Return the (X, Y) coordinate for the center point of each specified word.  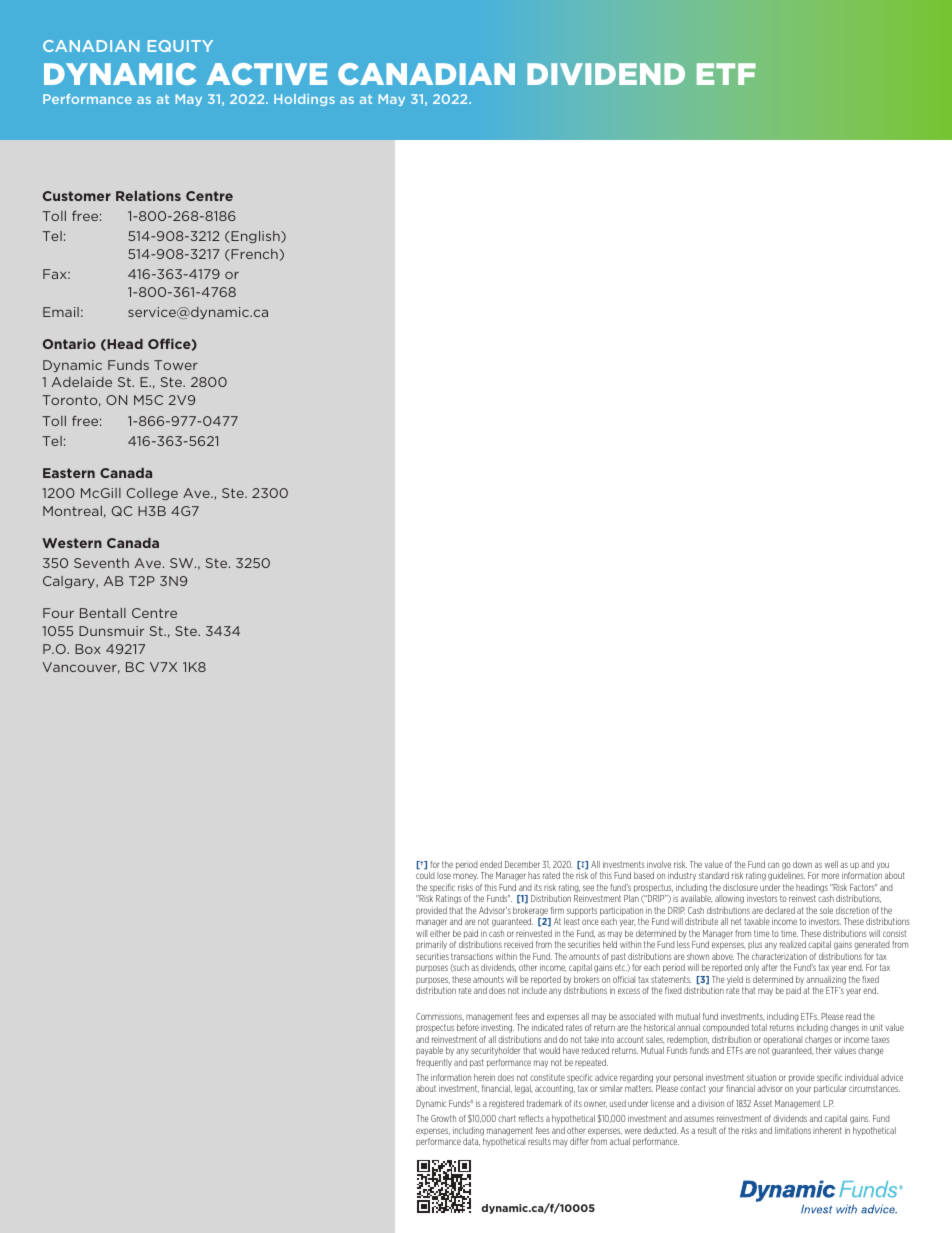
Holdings (304, 100)
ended (491, 864)
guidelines (786, 876)
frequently (434, 1063)
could (425, 875)
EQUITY (180, 46)
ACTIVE (266, 74)
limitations (793, 1130)
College (152, 494)
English (255, 237)
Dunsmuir (111, 631)
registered (506, 1104)
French (253, 255)
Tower (176, 365)
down (802, 864)
